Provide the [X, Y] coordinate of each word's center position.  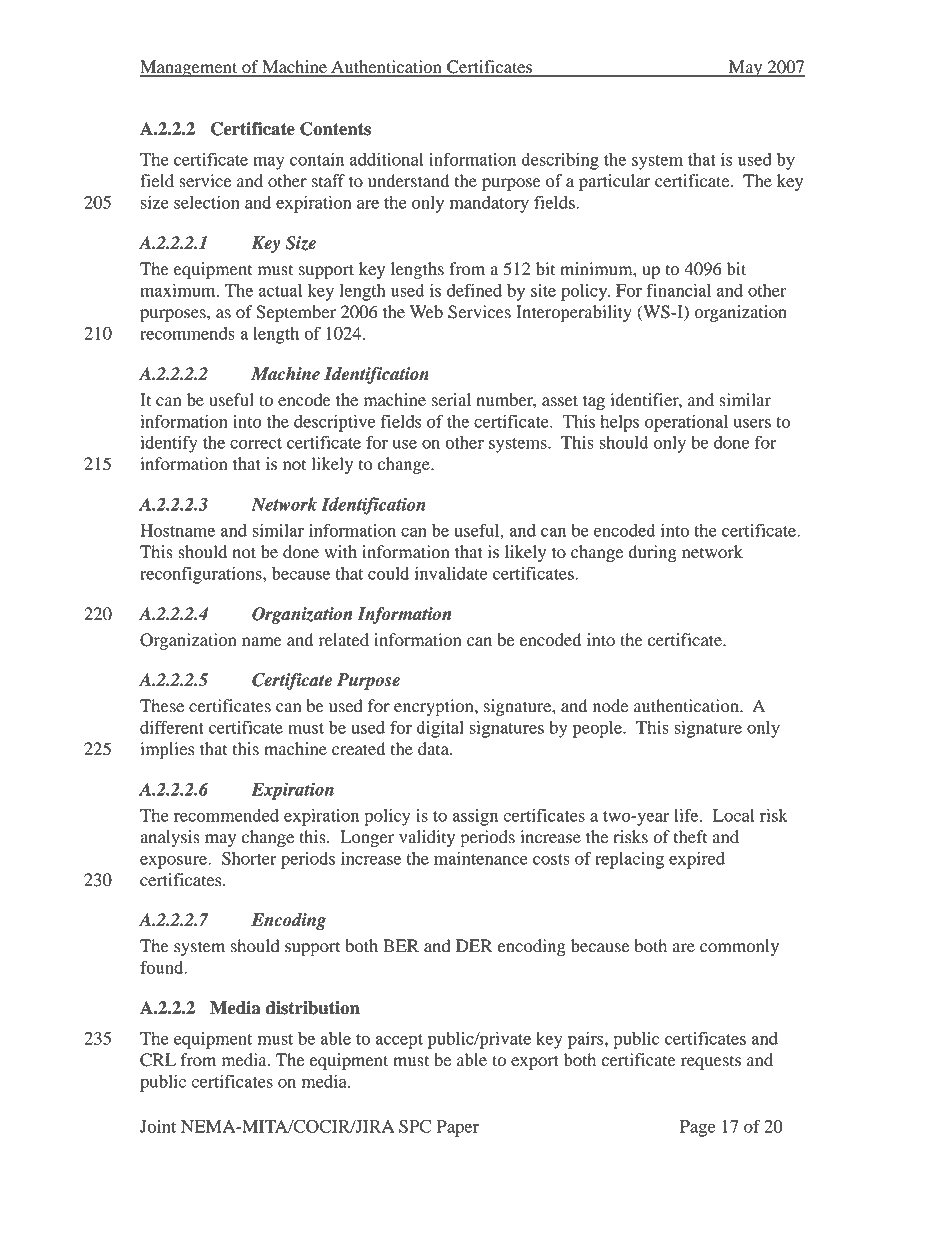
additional [386, 159]
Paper [458, 1128]
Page [697, 1128]
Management [190, 68]
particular [615, 182]
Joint [158, 1126]
